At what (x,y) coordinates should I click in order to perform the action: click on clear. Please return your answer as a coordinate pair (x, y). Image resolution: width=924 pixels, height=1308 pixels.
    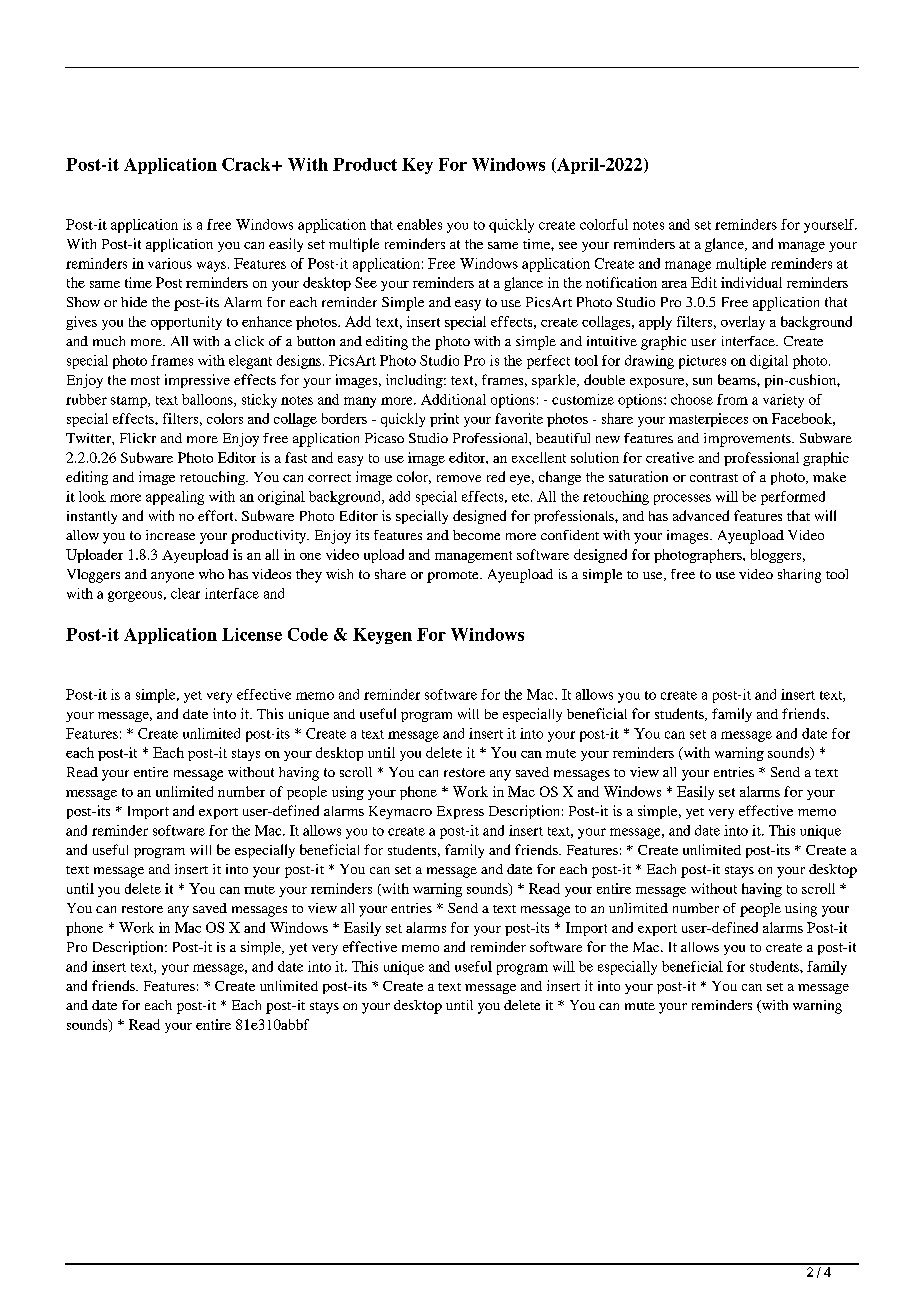
    Looking at the image, I should click on (185, 593).
